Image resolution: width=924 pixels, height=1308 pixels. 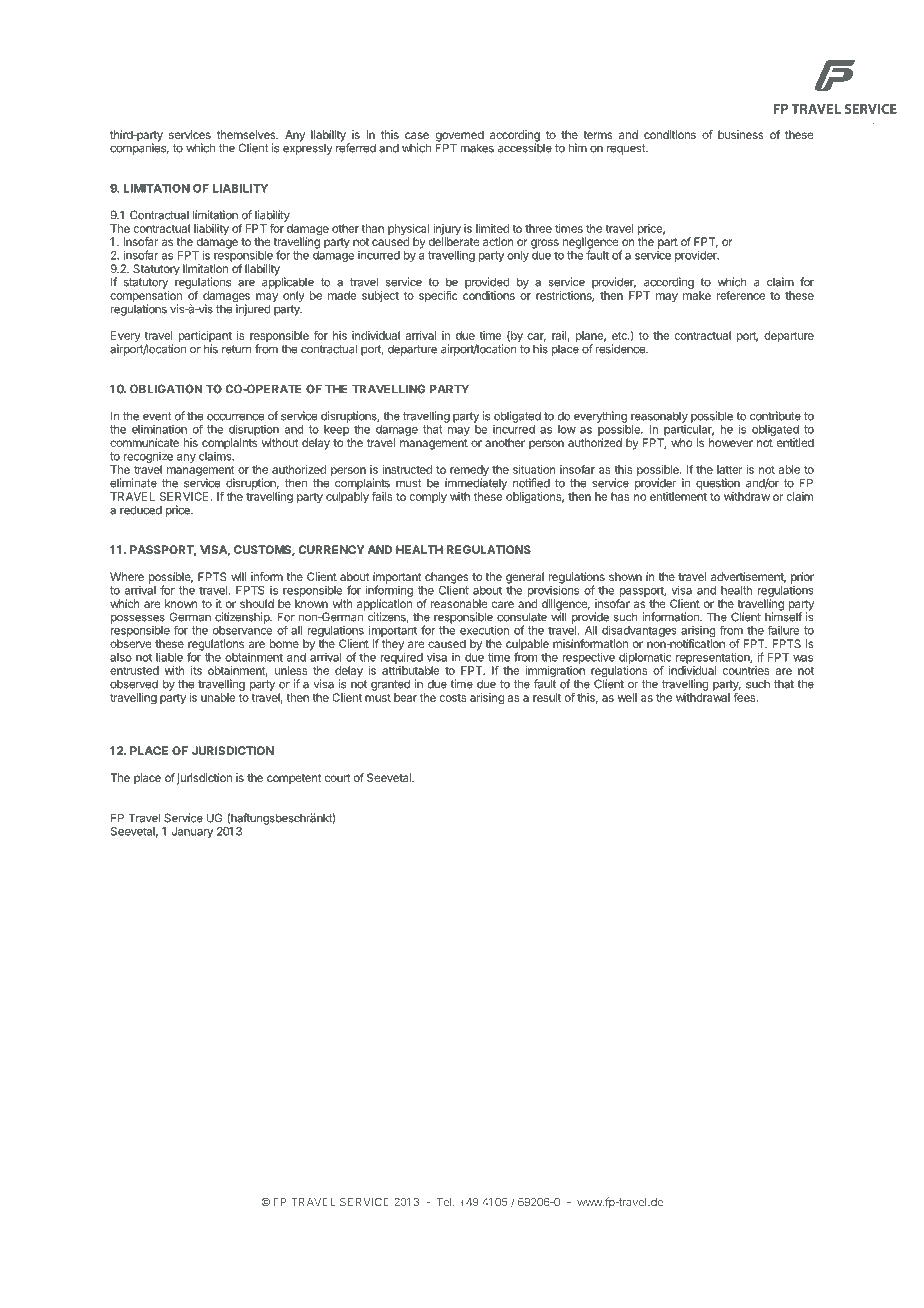 What do you see at coordinates (247, 134) in the image?
I see `themselves` at bounding box center [247, 134].
